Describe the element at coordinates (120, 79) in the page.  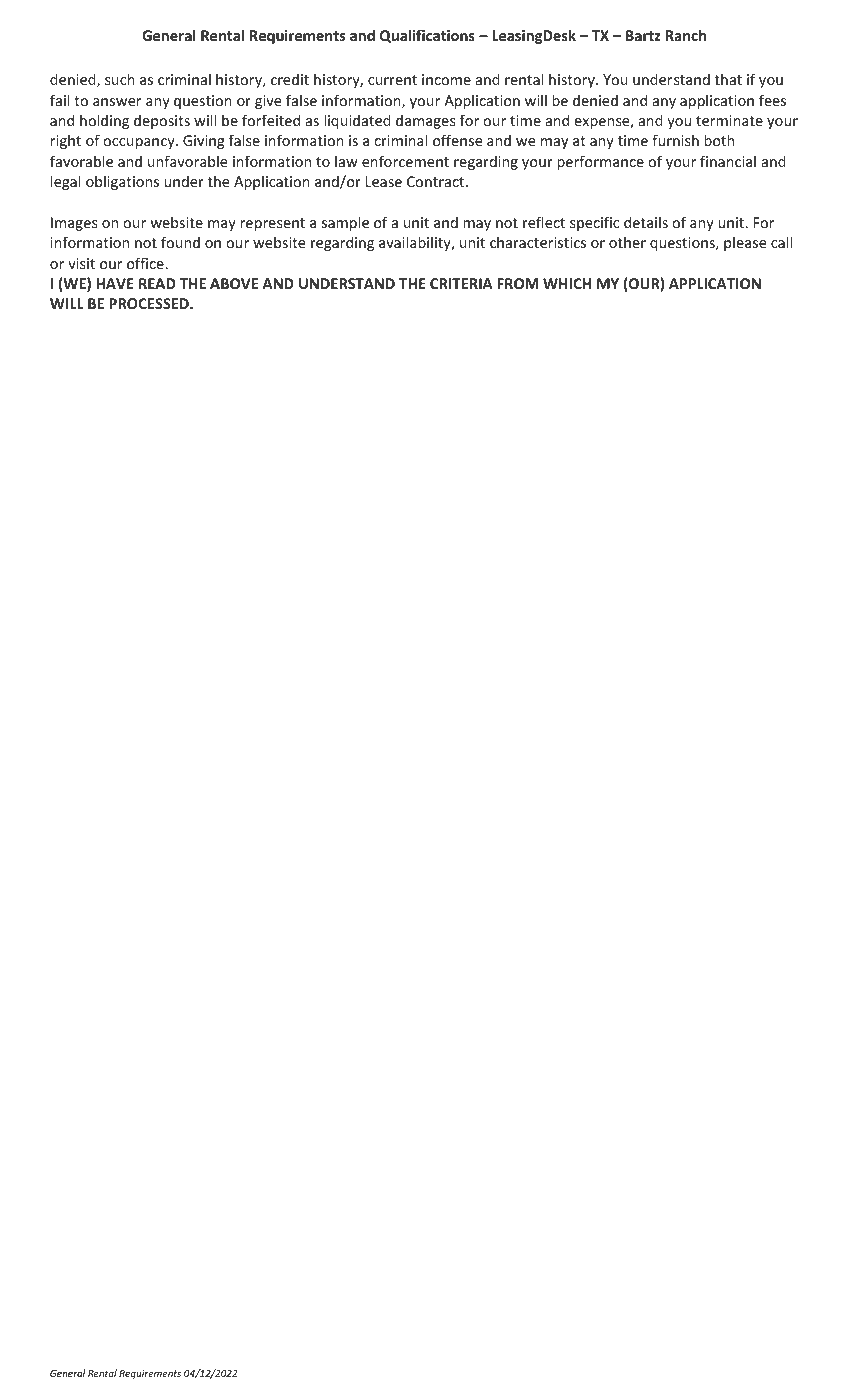
I see `such` at that location.
